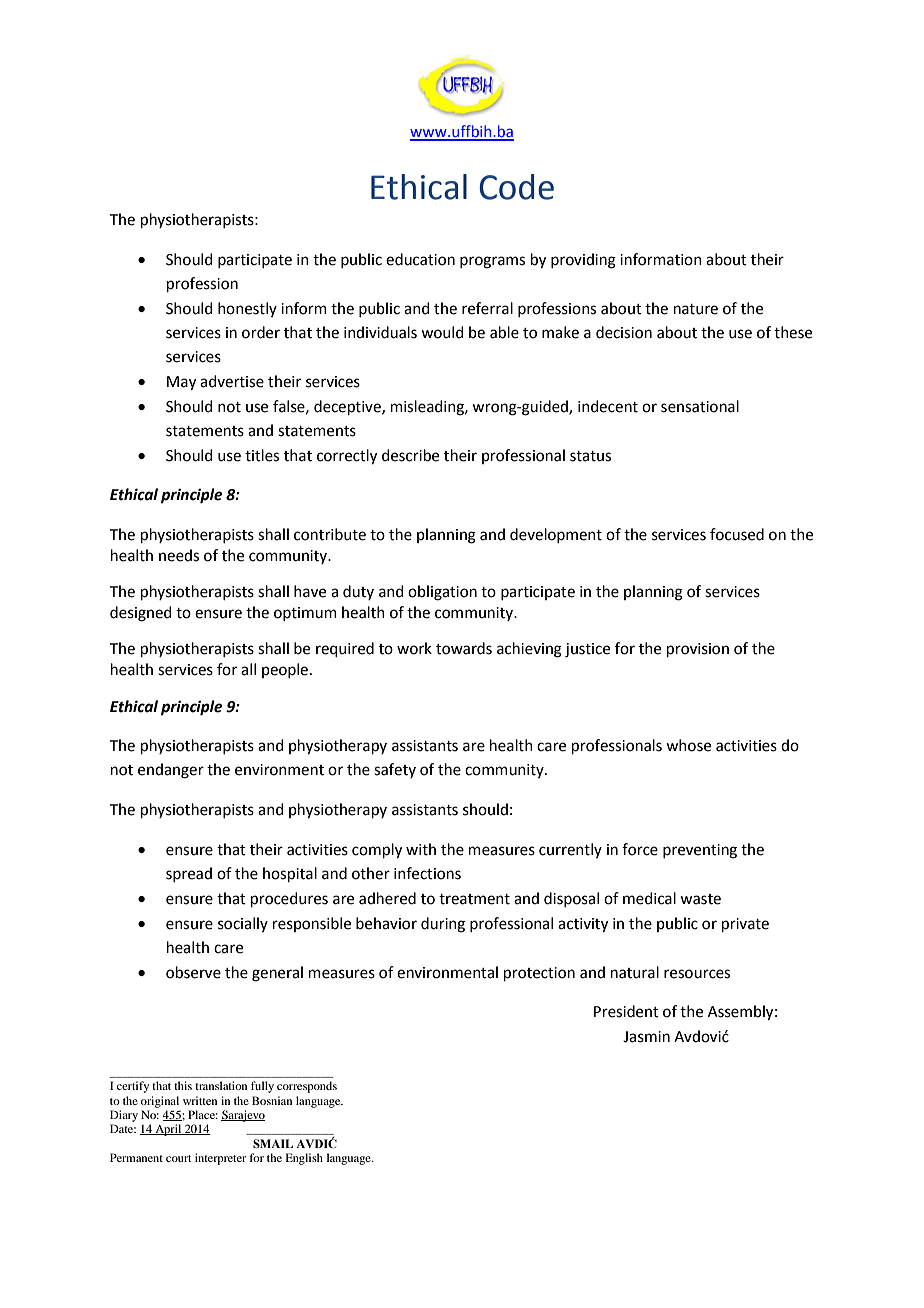 This image has height=1308, width=924. I want to click on sensational, so click(700, 406).
